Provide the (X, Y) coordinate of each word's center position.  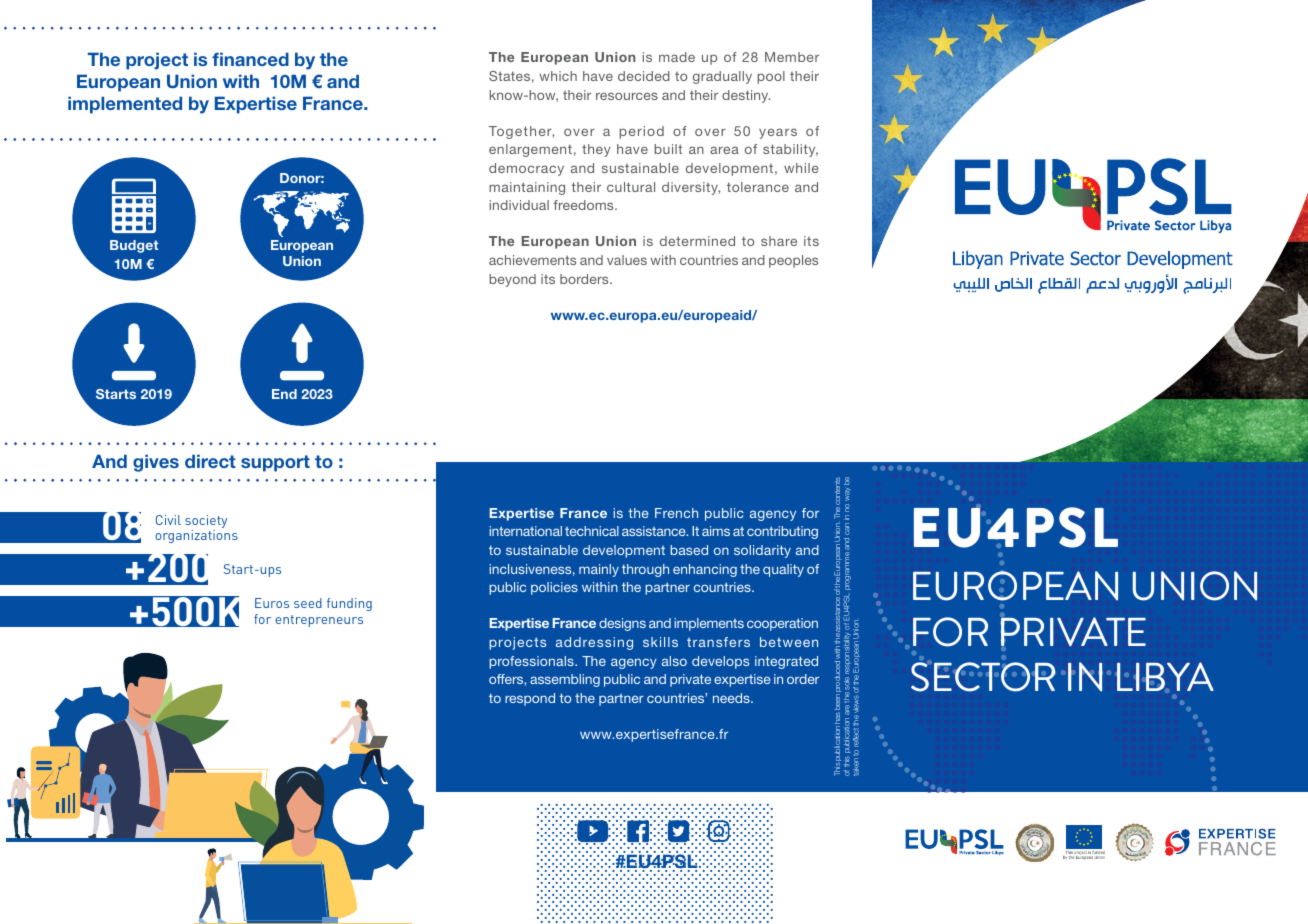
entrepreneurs (319, 621)
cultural (631, 187)
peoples (793, 261)
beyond (512, 280)
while (801, 168)
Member (792, 57)
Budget (134, 246)
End (284, 394)
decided (644, 76)
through (645, 570)
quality (783, 570)
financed (250, 59)
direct (210, 461)
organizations (196, 536)
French (676, 513)
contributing (782, 532)
